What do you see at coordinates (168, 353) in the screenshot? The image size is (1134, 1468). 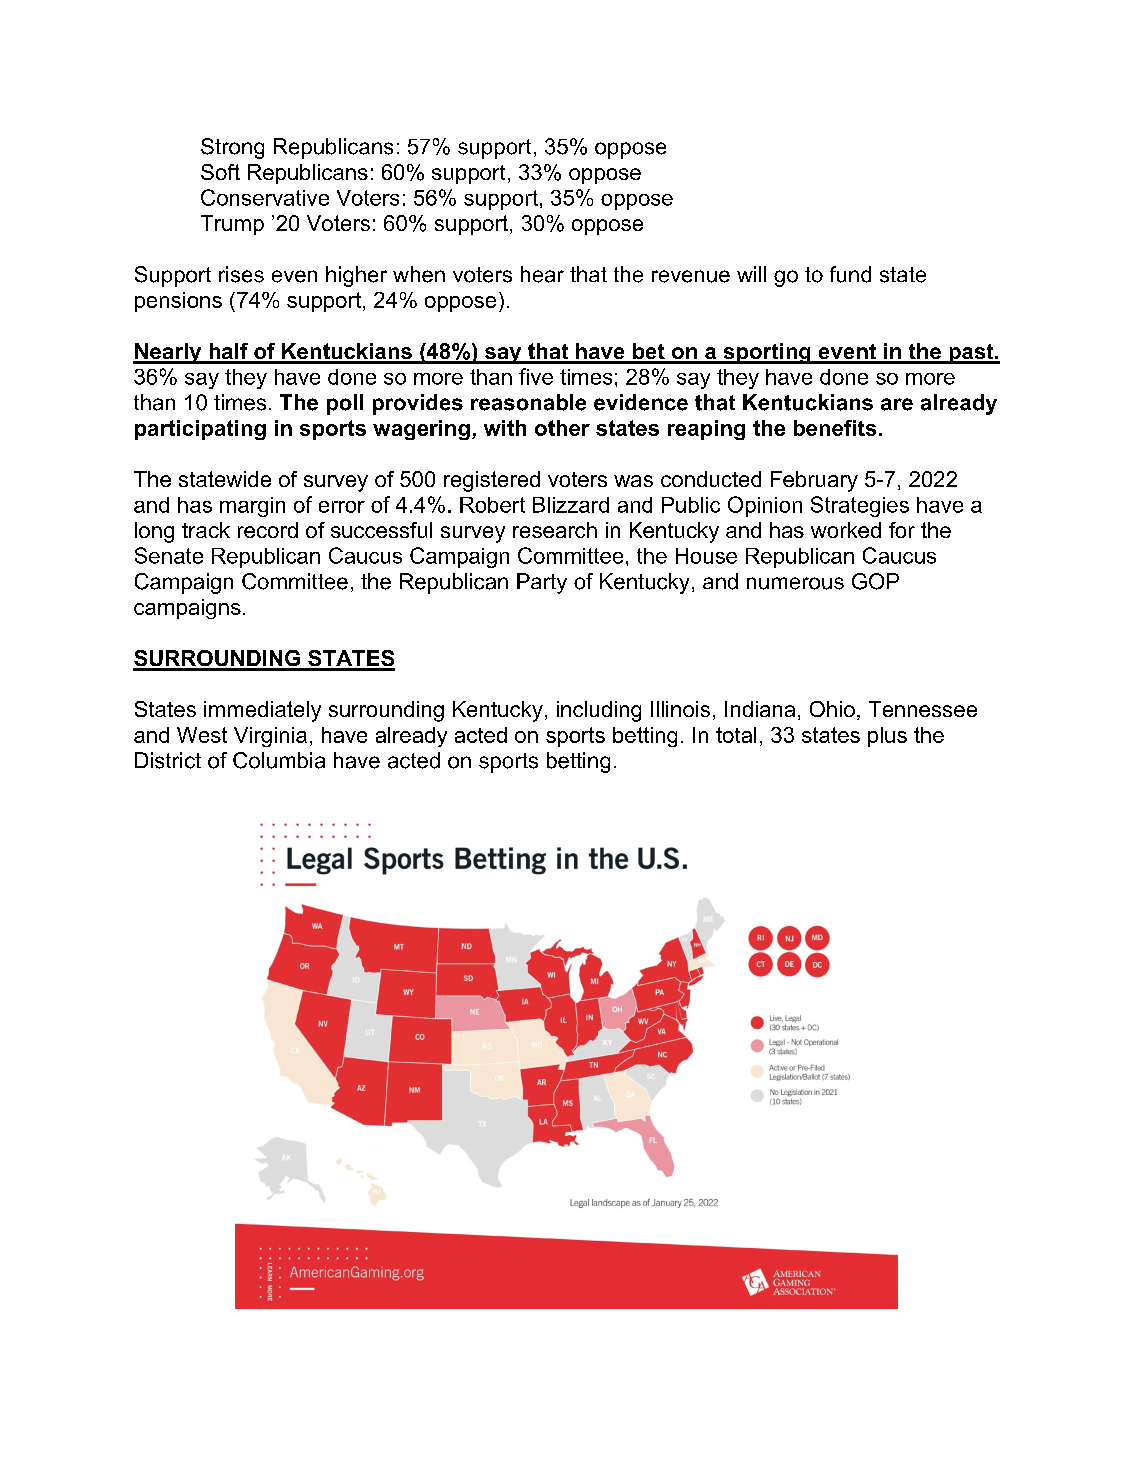 I see `Nearly` at bounding box center [168, 353].
